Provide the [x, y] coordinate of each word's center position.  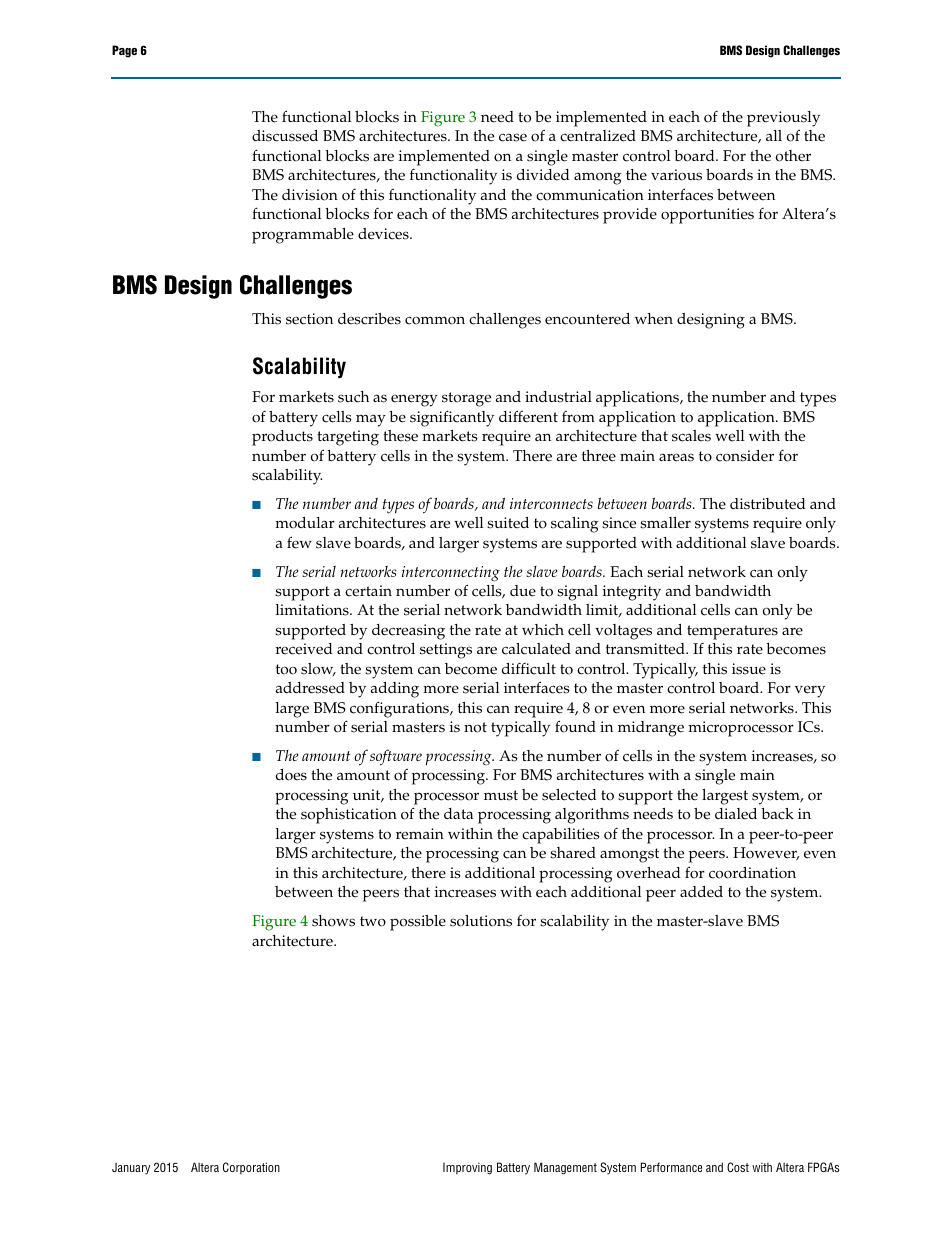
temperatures [732, 632]
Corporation [251, 1168]
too [286, 669]
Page [124, 51]
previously [783, 119]
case [513, 137]
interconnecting [451, 574]
